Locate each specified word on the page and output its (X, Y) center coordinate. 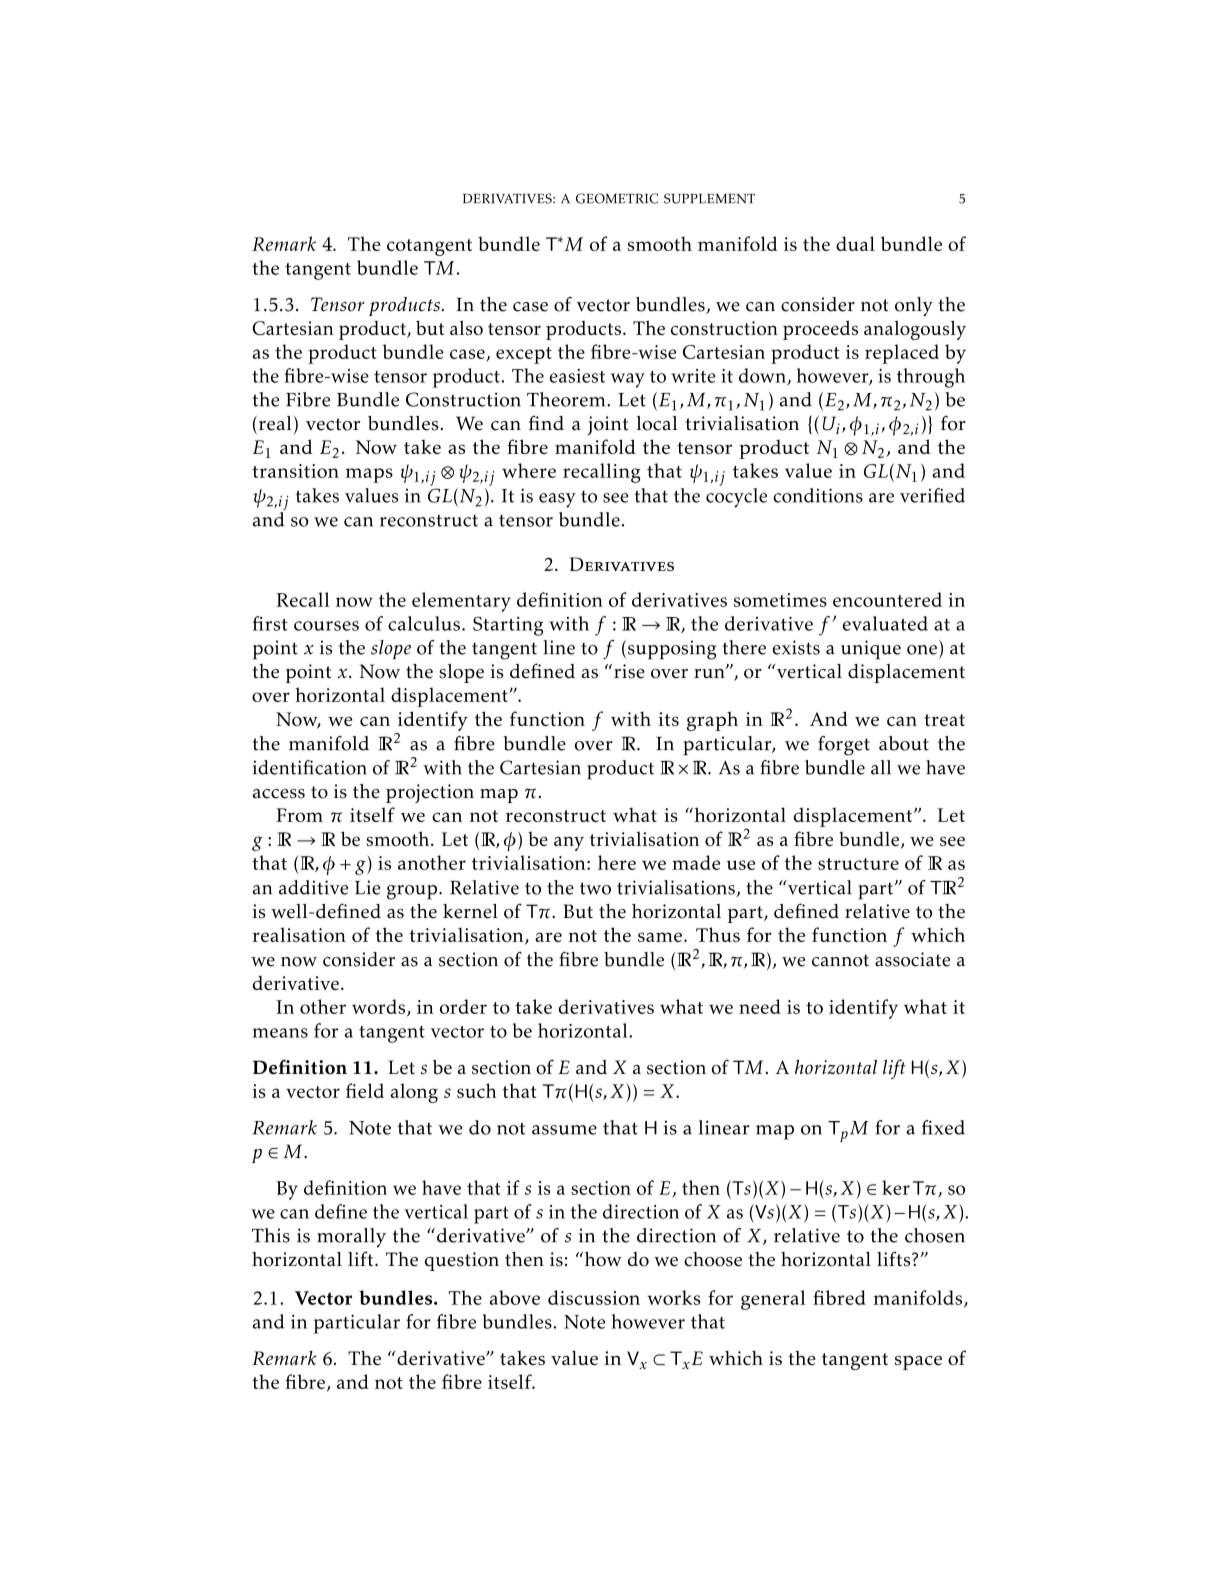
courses (326, 626)
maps (369, 475)
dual (855, 243)
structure (858, 864)
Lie (367, 887)
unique (871, 650)
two (595, 888)
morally (351, 1238)
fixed (943, 1127)
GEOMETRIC (617, 198)
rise (629, 671)
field (365, 1090)
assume (564, 1130)
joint (608, 425)
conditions (818, 495)
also (466, 327)
